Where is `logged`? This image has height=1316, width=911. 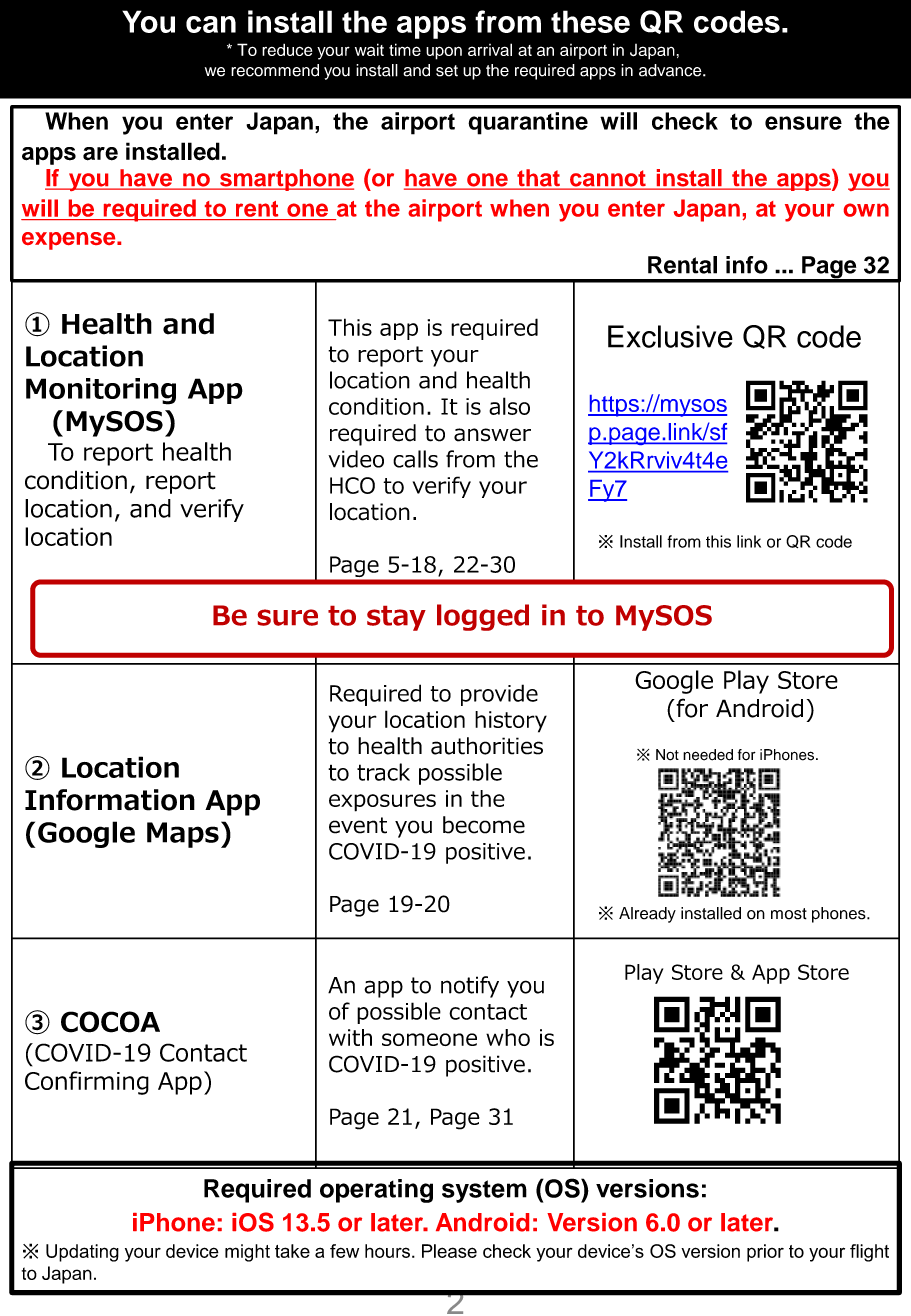
logged is located at coordinates (483, 617).
